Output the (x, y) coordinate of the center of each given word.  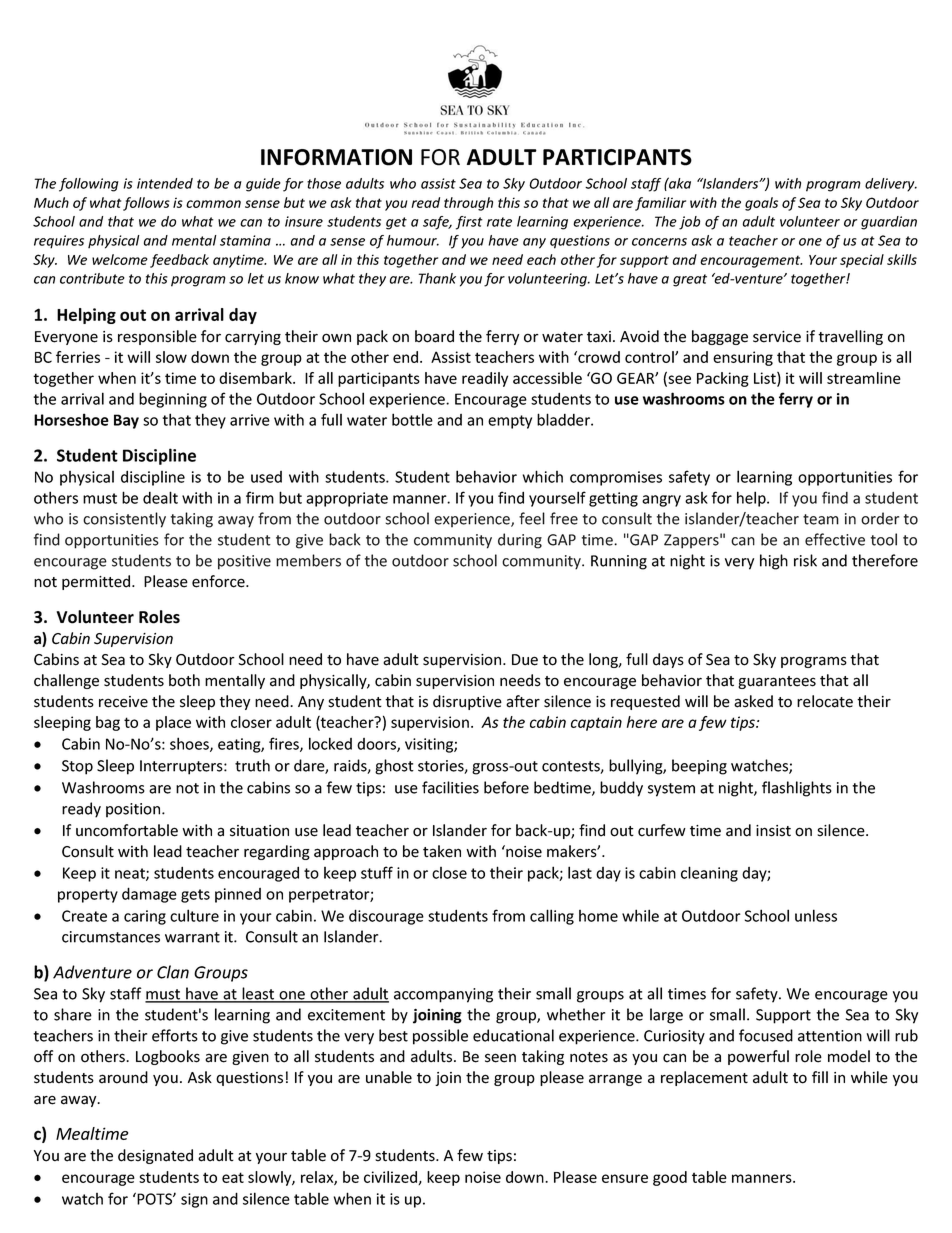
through (468, 204)
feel (532, 518)
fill (820, 1077)
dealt (160, 497)
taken (442, 851)
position (134, 810)
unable (389, 1077)
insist (773, 831)
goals (761, 204)
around (123, 1077)
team (821, 519)
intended (165, 183)
